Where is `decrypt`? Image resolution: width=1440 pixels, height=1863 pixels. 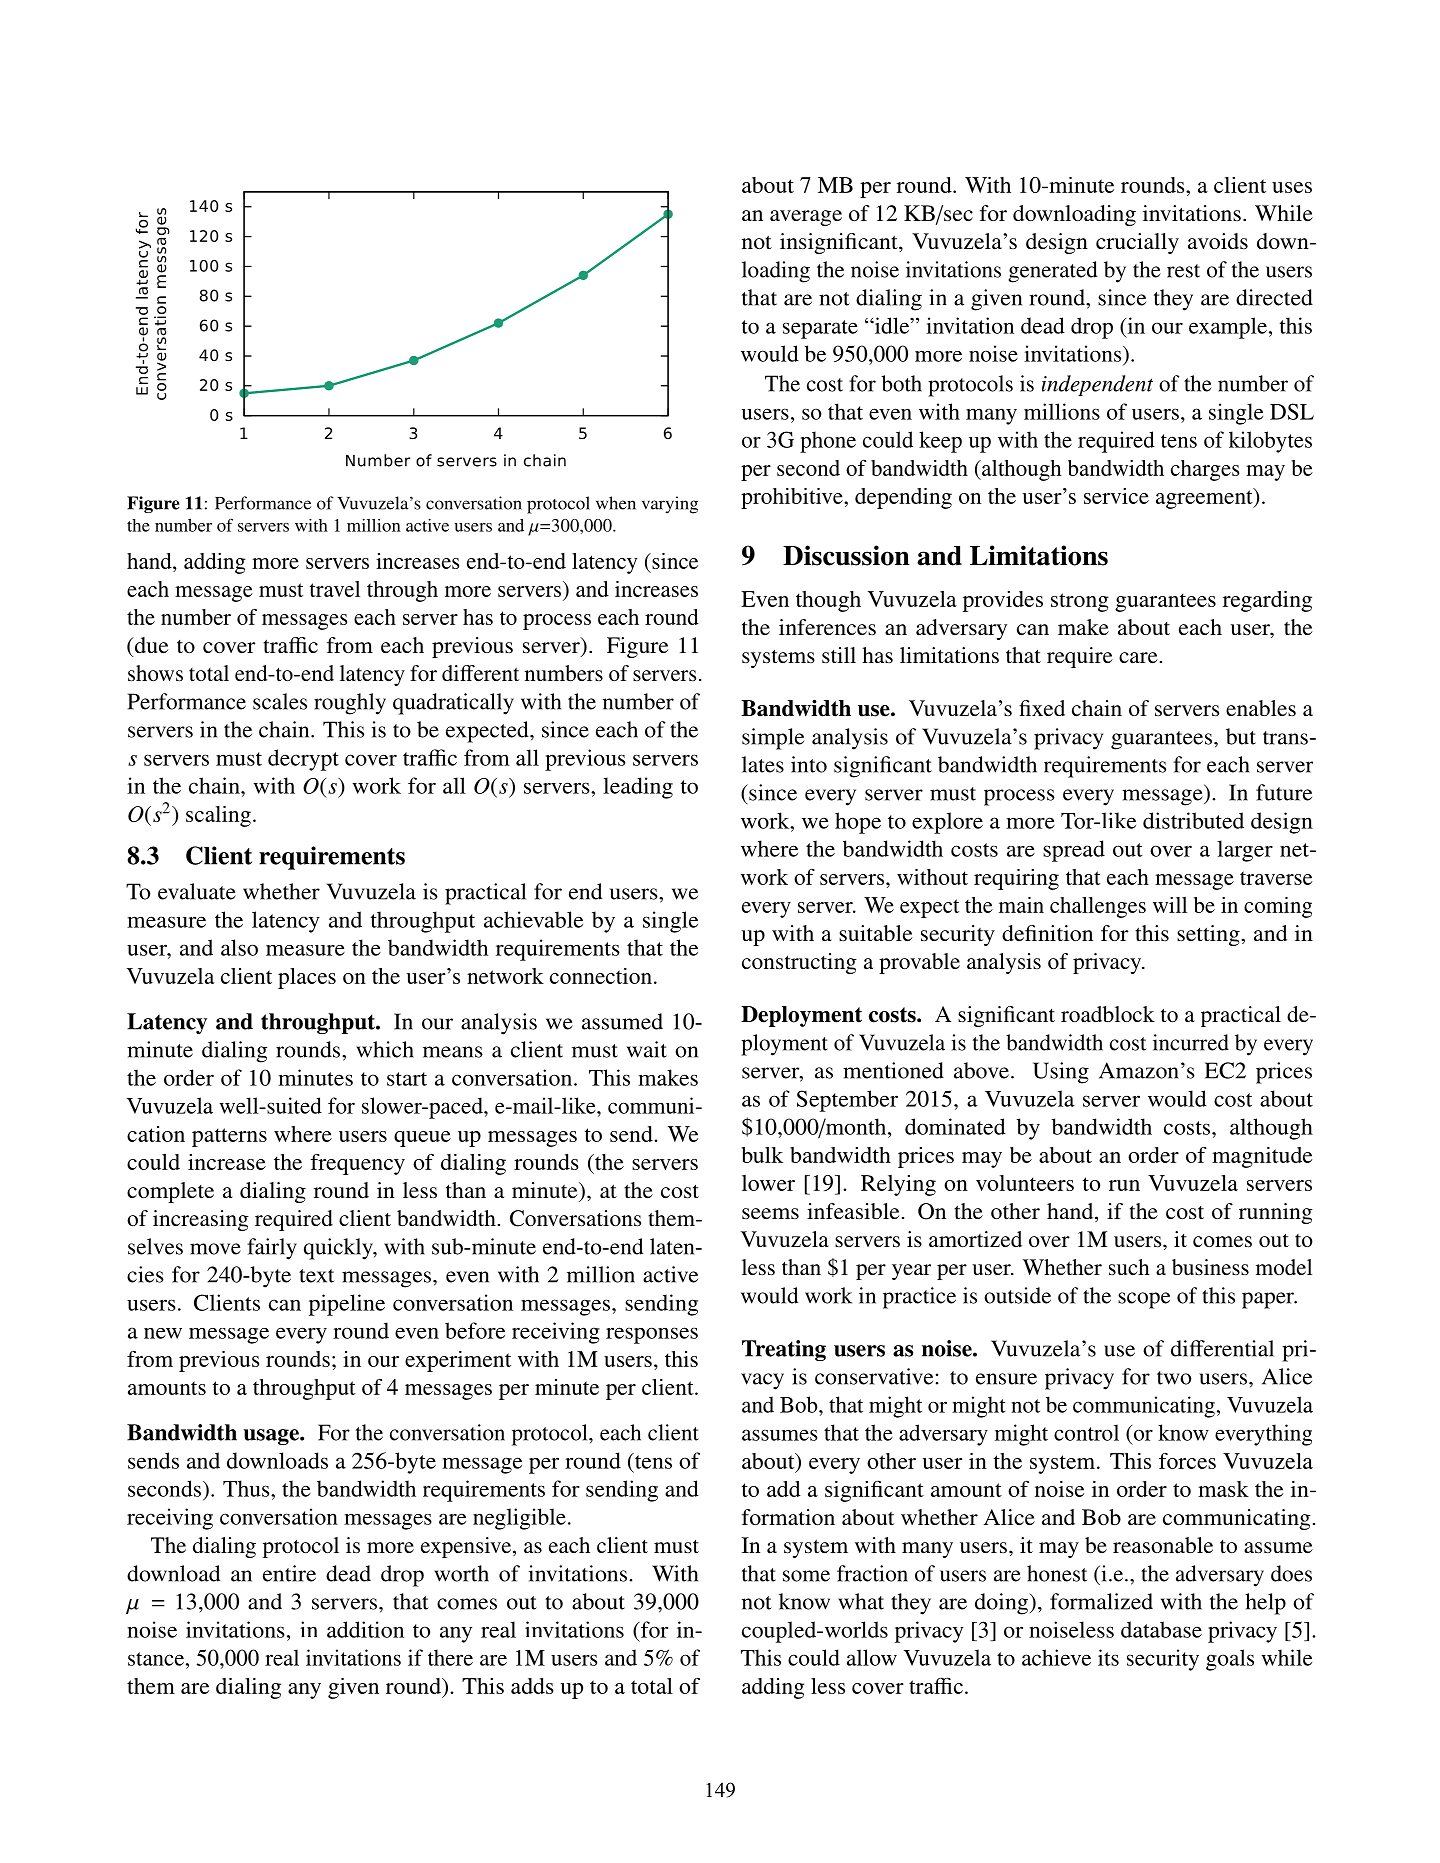
decrypt is located at coordinates (303, 760).
